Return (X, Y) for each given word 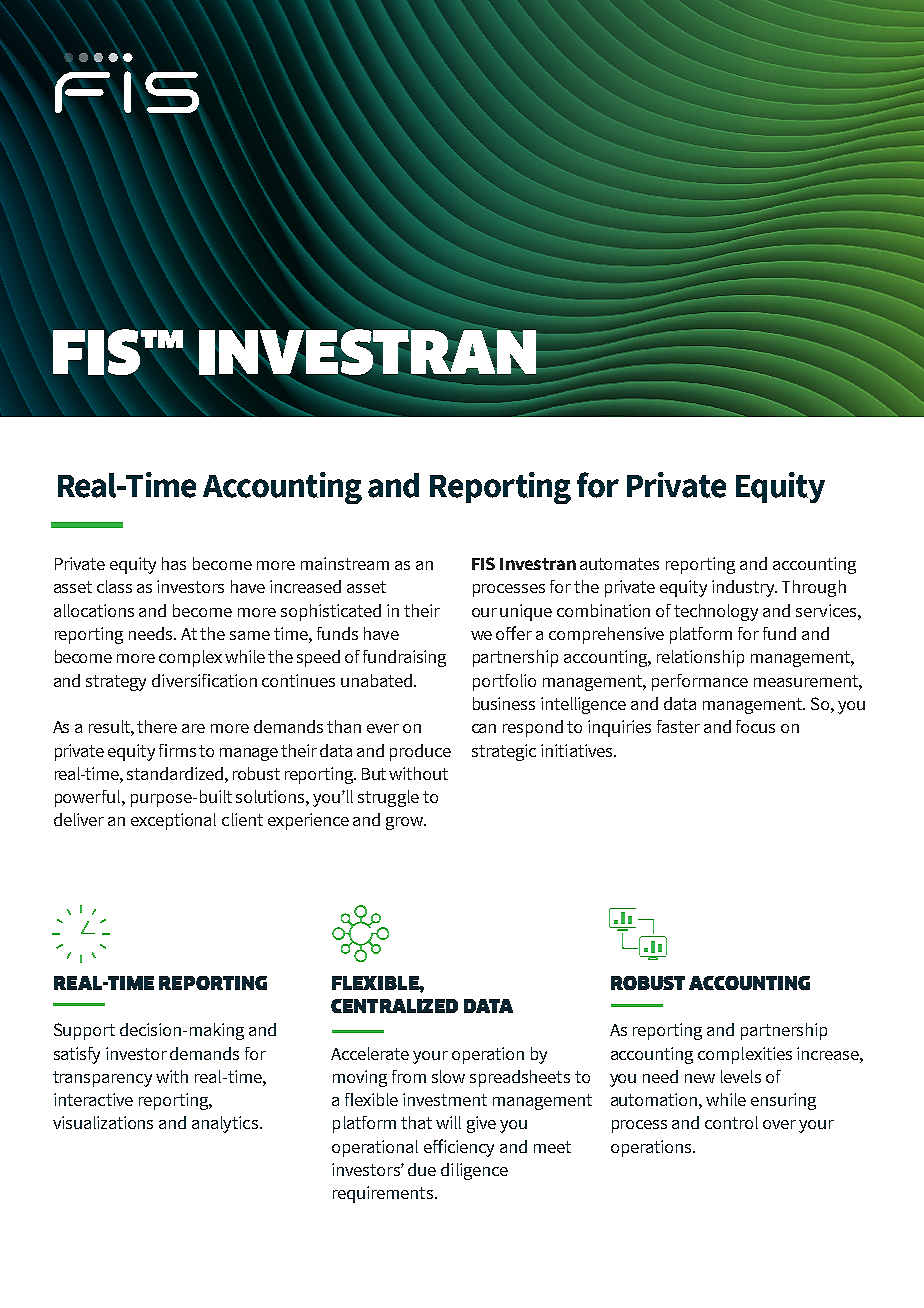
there (157, 726)
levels (741, 1076)
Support (84, 1031)
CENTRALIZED (394, 1006)
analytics (226, 1124)
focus (755, 726)
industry (744, 588)
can (484, 728)
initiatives (578, 750)
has (174, 563)
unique (526, 612)
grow (406, 823)
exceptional (173, 821)
